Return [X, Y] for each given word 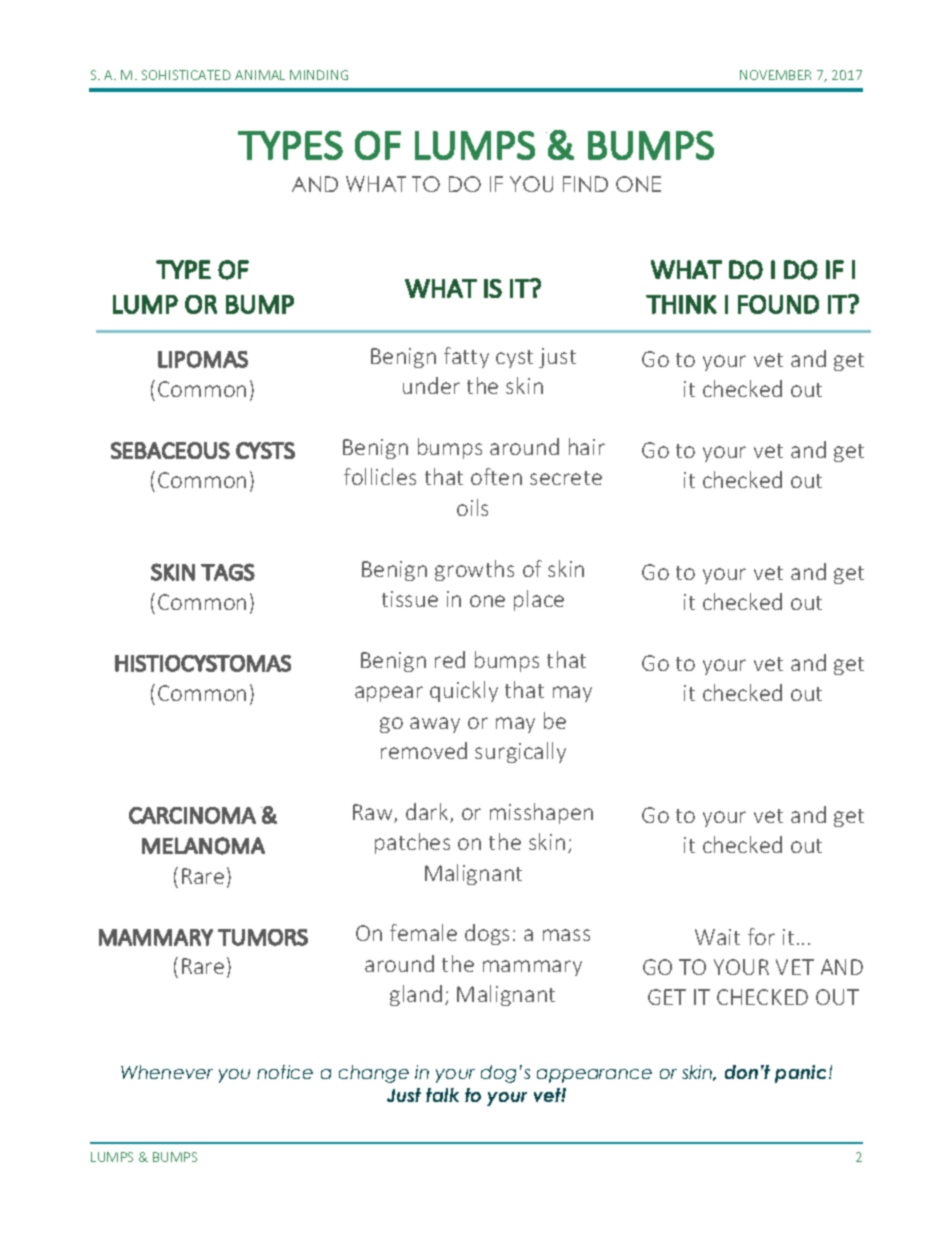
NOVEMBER [775, 75]
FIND [585, 184]
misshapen [541, 813]
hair [587, 446]
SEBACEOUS [170, 450]
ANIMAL [260, 75]
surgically [520, 752]
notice [285, 1072]
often [496, 476]
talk [442, 1095]
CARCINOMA [192, 815]
